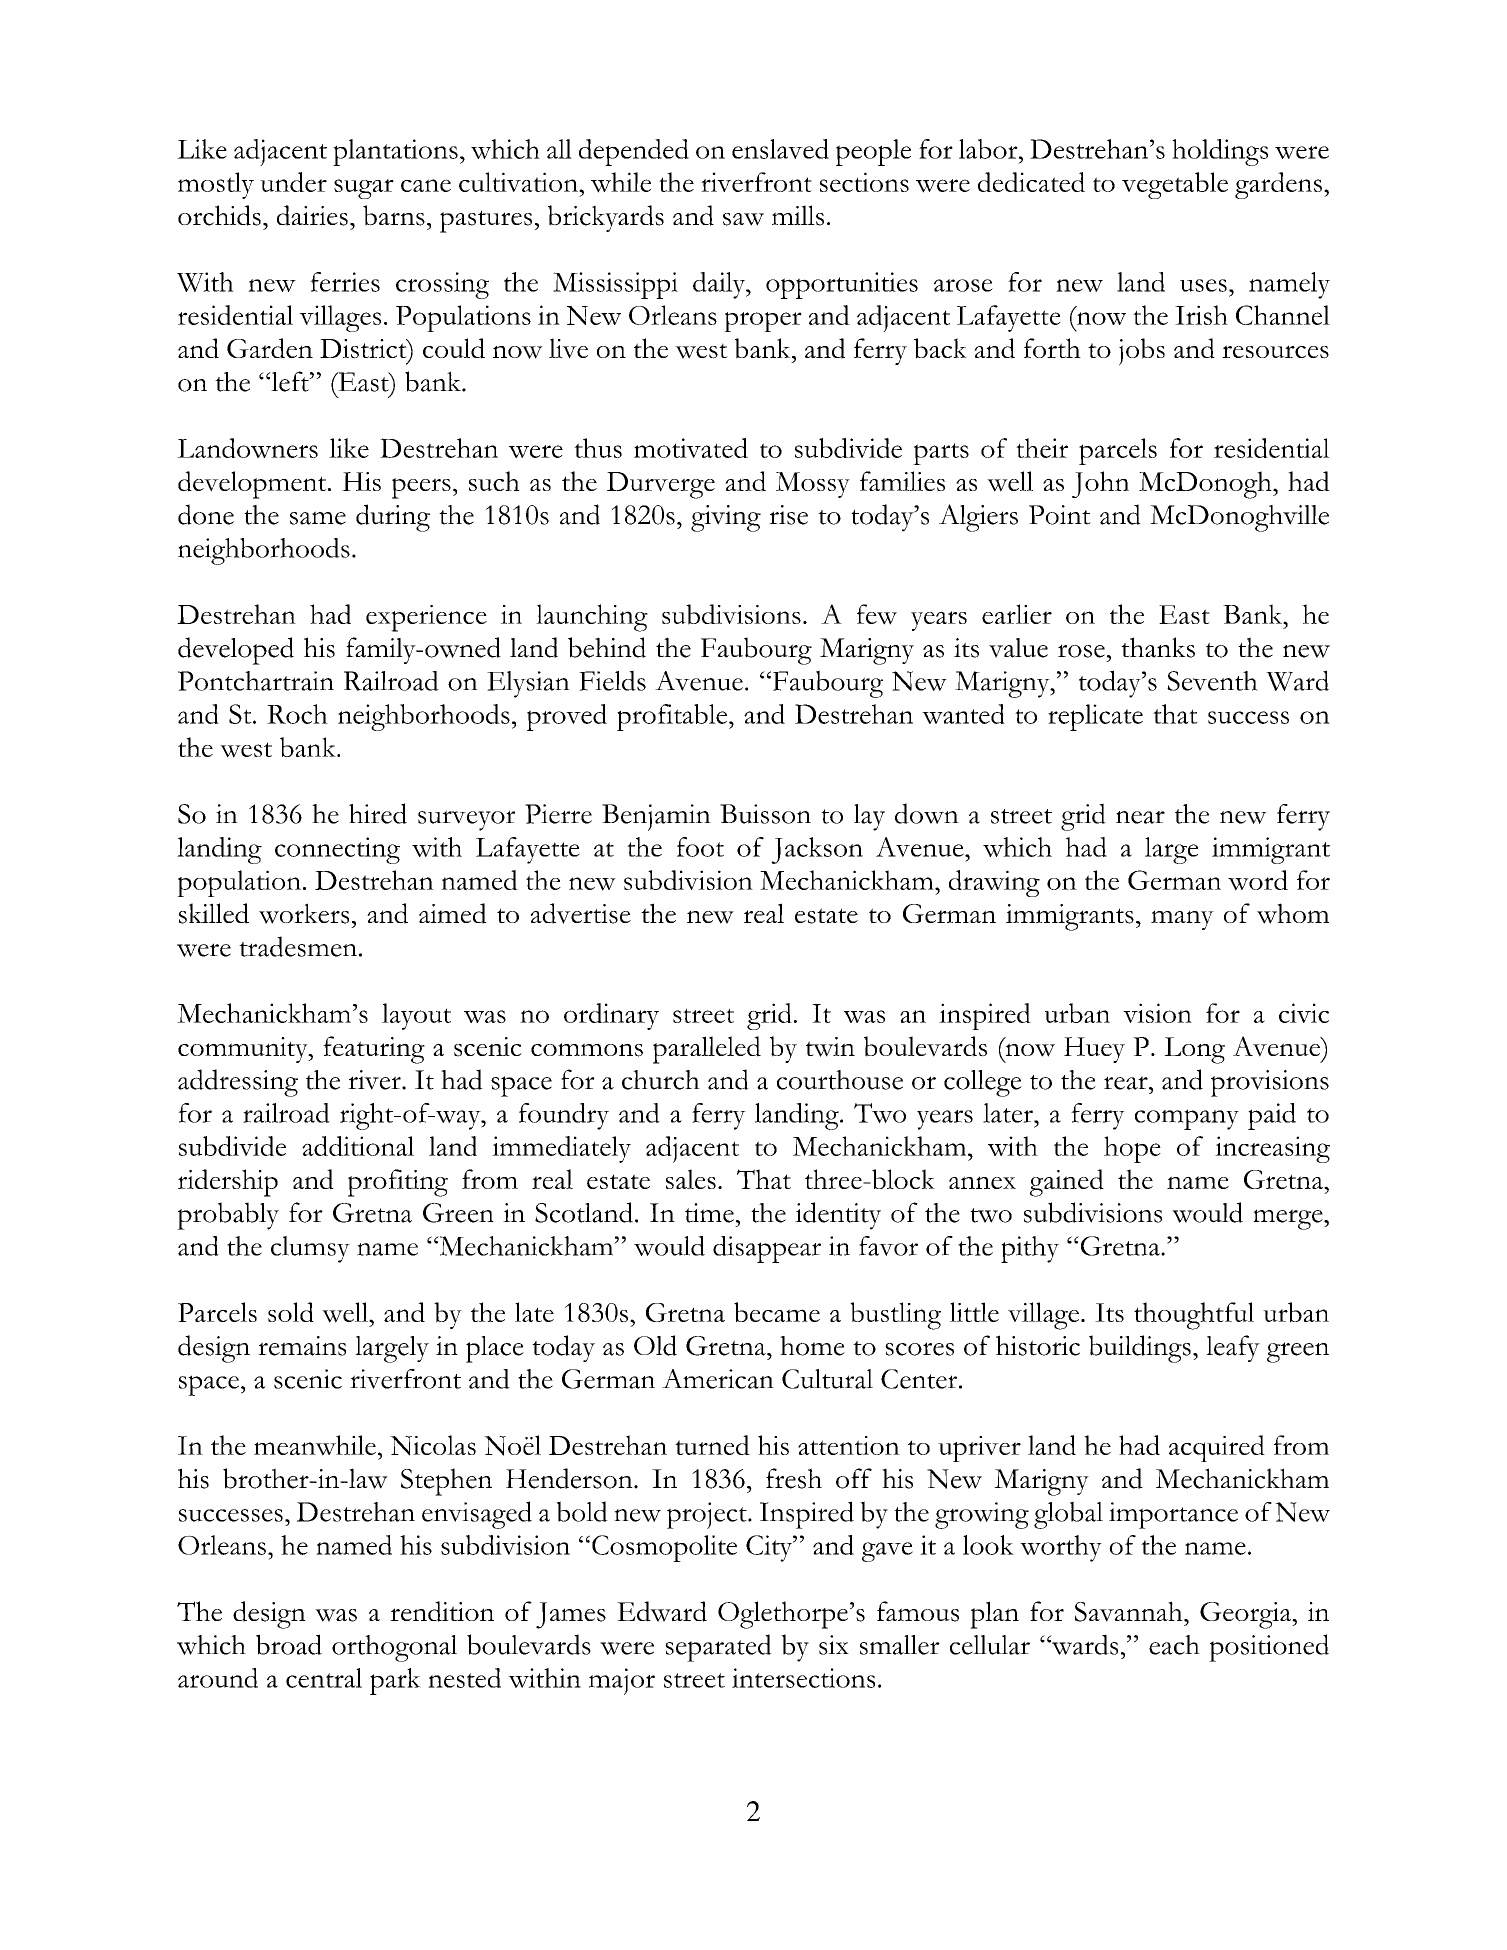 Image resolution: width=1507 pixels, height=1950 pixels. What do you see at coordinates (718, 1648) in the document?
I see `separated` at bounding box center [718, 1648].
